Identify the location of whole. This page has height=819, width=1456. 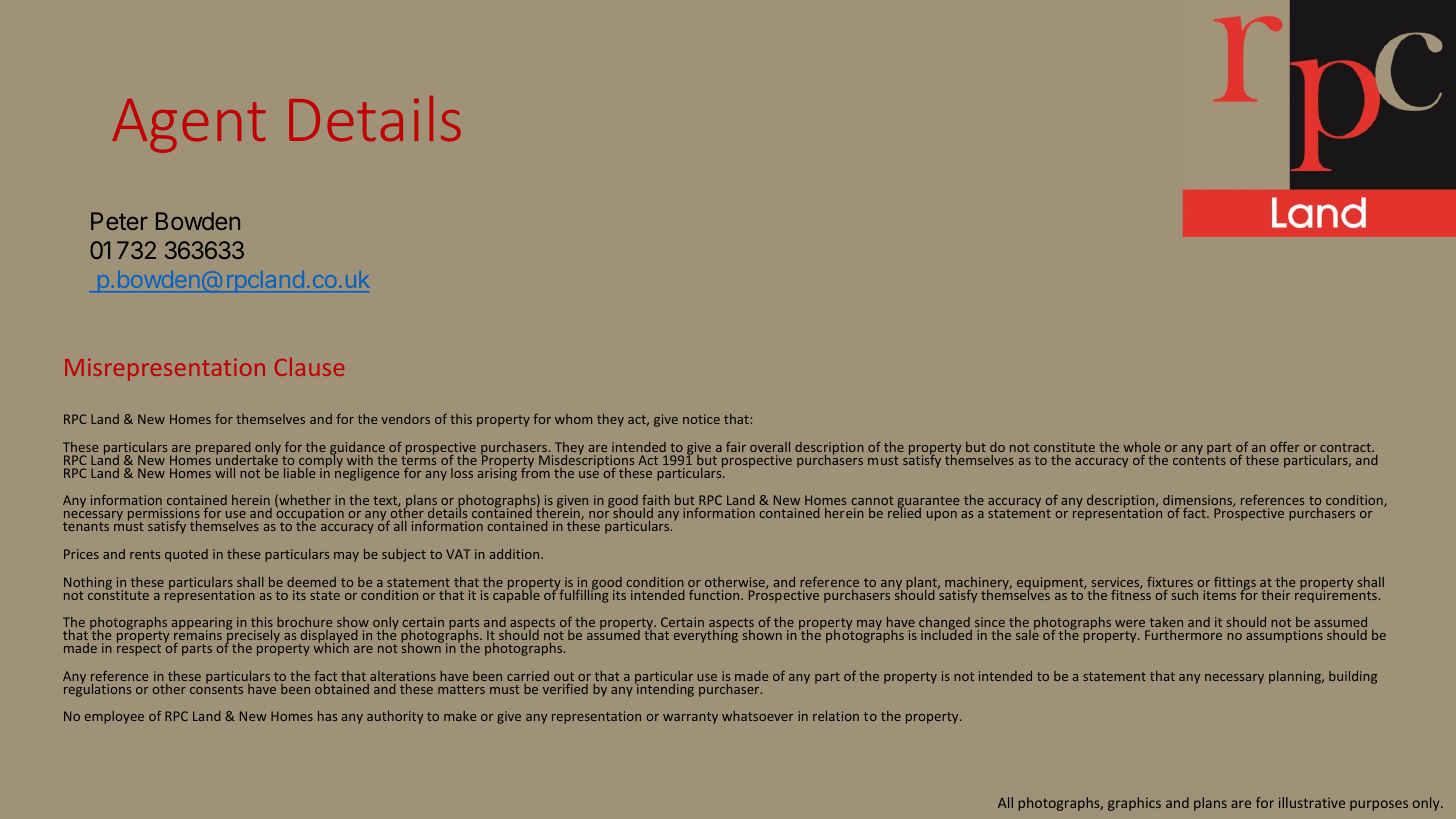
(1142, 447).
